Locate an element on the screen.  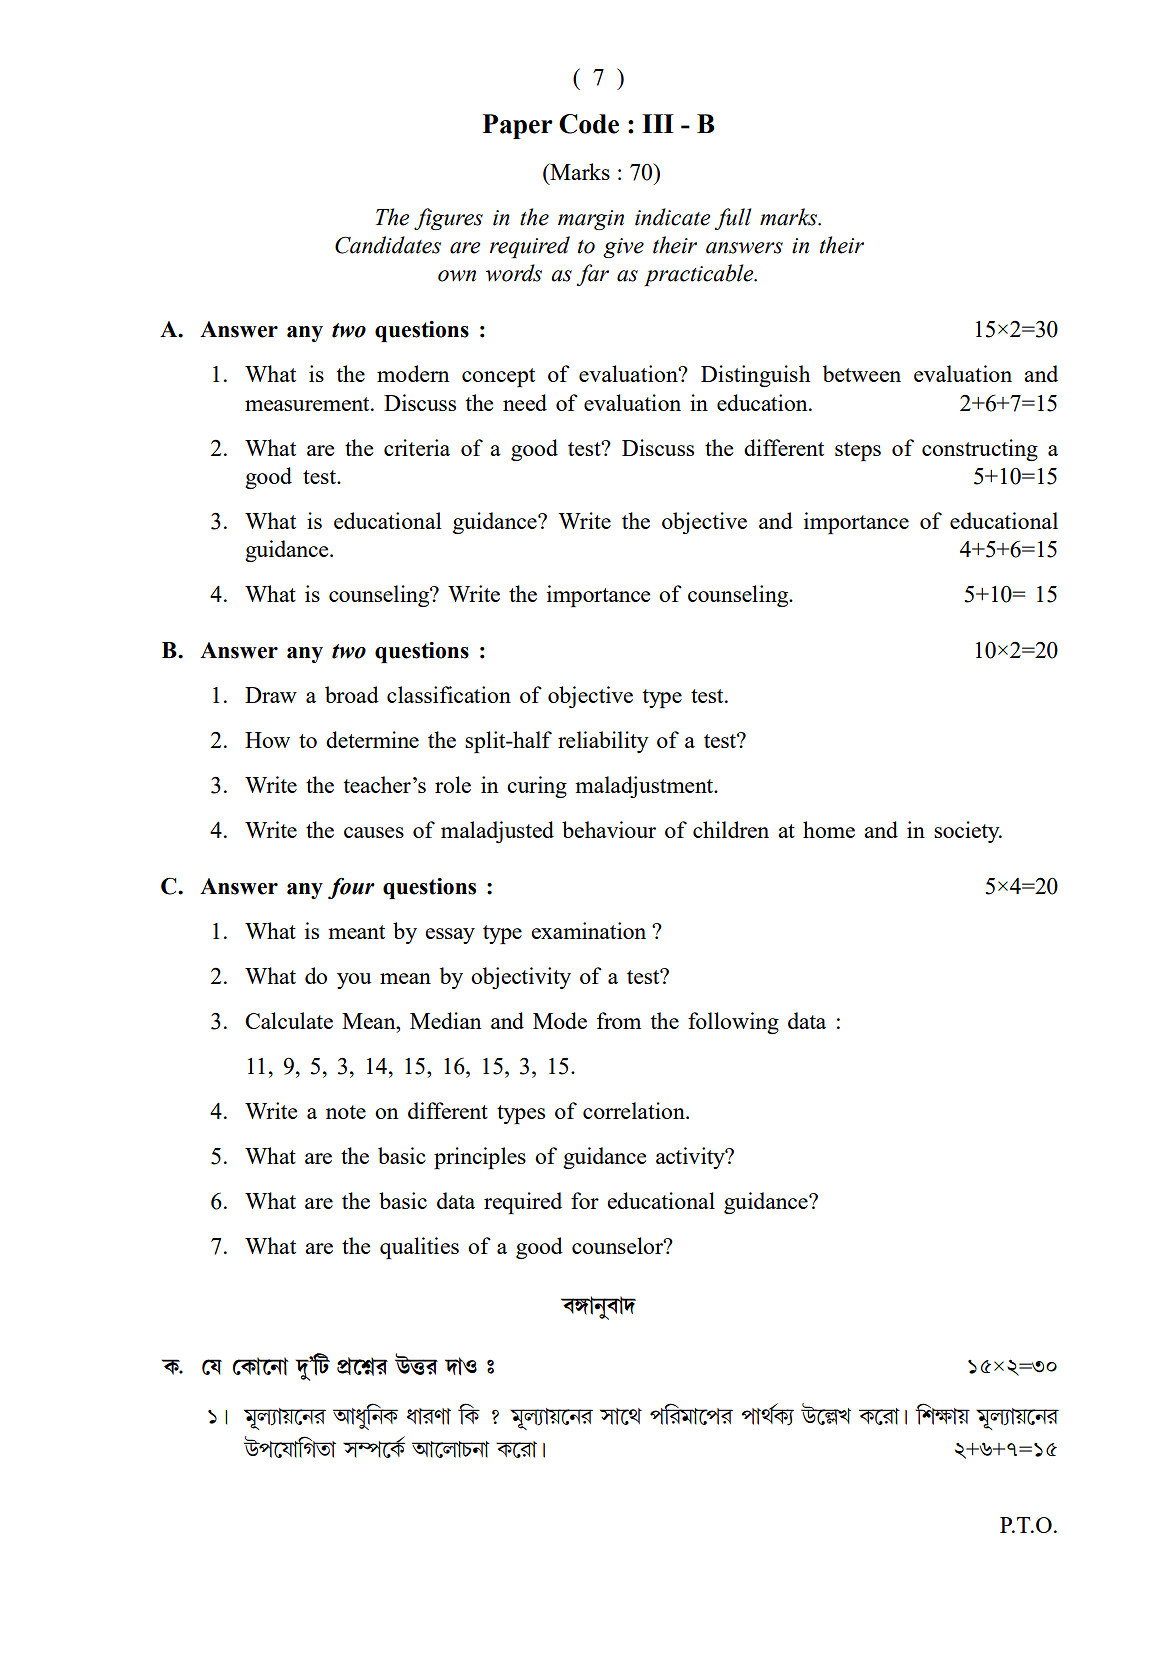
broad is located at coordinates (352, 694).
